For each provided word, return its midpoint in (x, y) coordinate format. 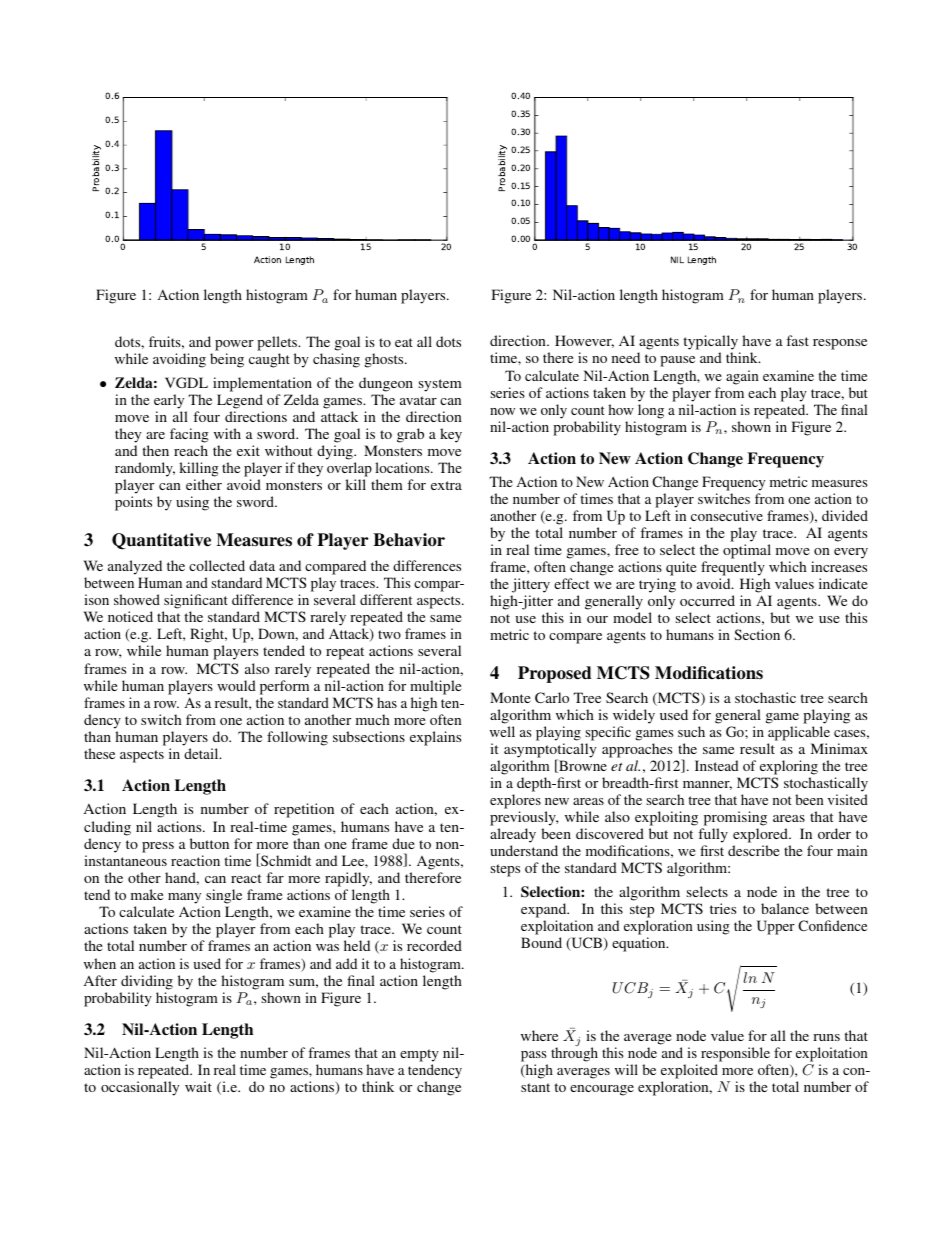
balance (785, 908)
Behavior (409, 540)
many (184, 898)
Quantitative (161, 541)
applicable (799, 733)
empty (419, 1057)
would (236, 685)
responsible (736, 1056)
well (502, 731)
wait (198, 1086)
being (227, 360)
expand (545, 912)
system (440, 385)
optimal (747, 551)
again (742, 377)
